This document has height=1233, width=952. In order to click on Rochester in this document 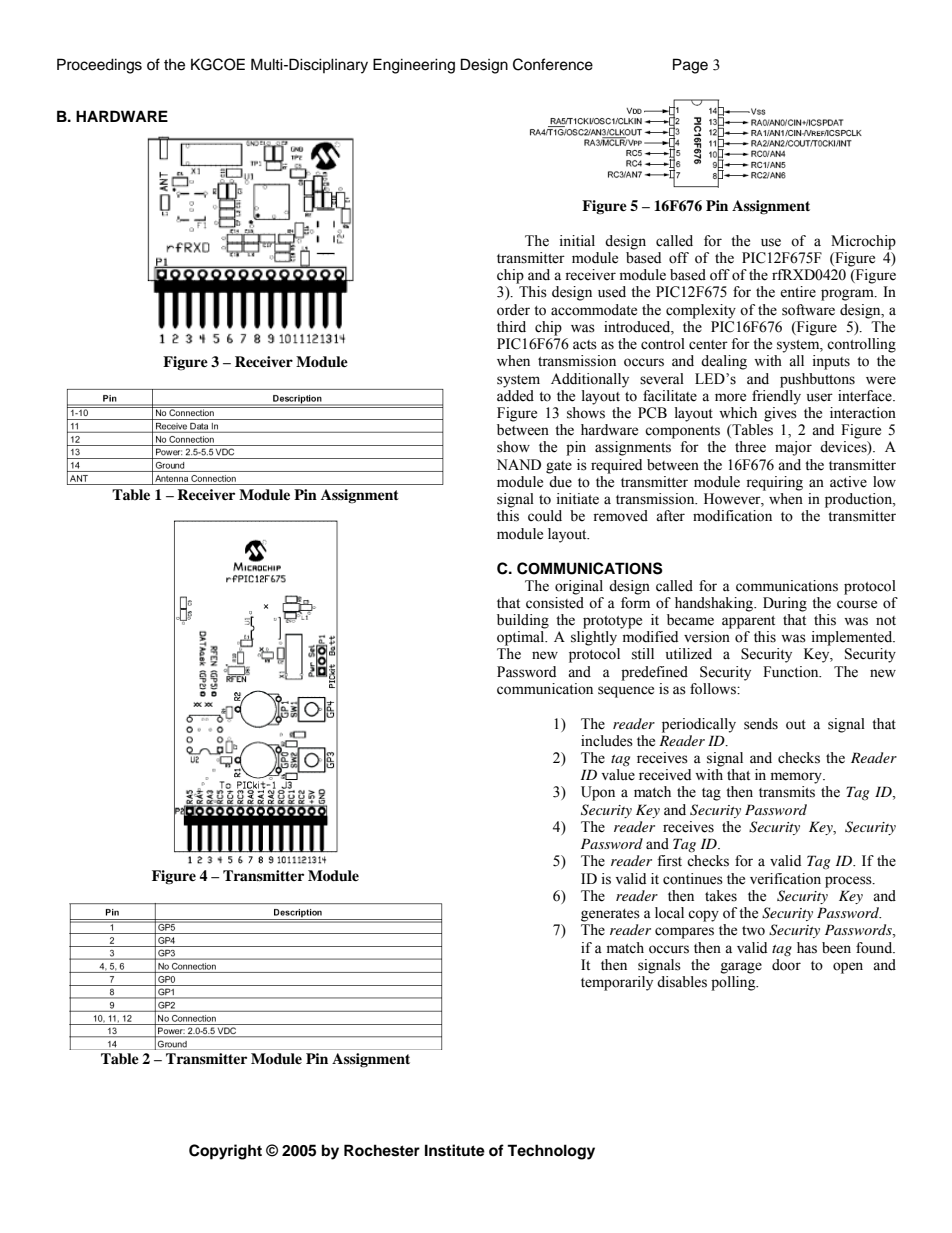, I will do `click(382, 1150)`.
